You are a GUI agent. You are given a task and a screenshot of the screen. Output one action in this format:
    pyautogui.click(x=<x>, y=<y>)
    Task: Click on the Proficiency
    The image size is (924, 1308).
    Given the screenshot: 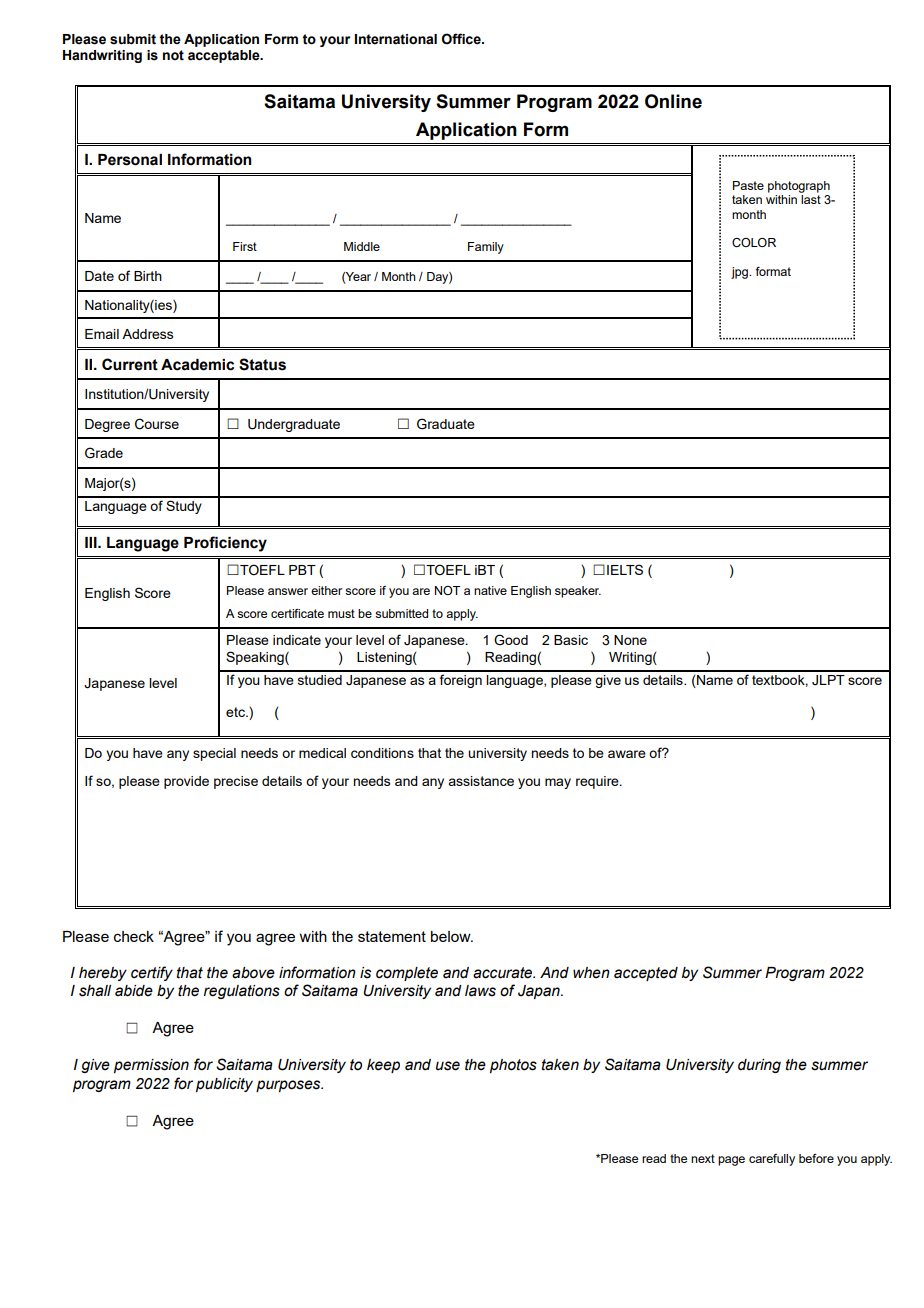 What is the action you would take?
    pyautogui.click(x=225, y=544)
